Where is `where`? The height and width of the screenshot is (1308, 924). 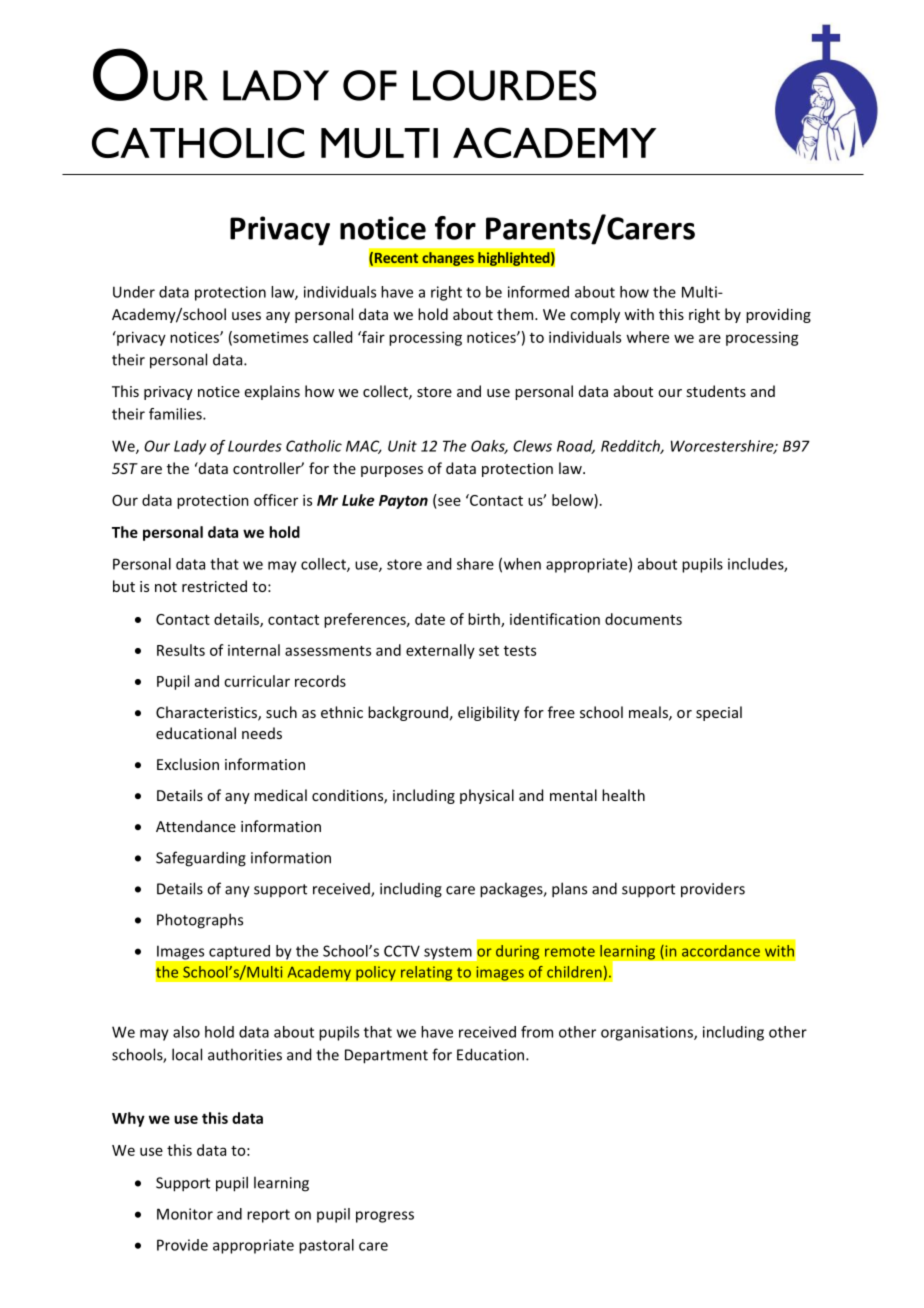 where is located at coordinates (647, 337).
